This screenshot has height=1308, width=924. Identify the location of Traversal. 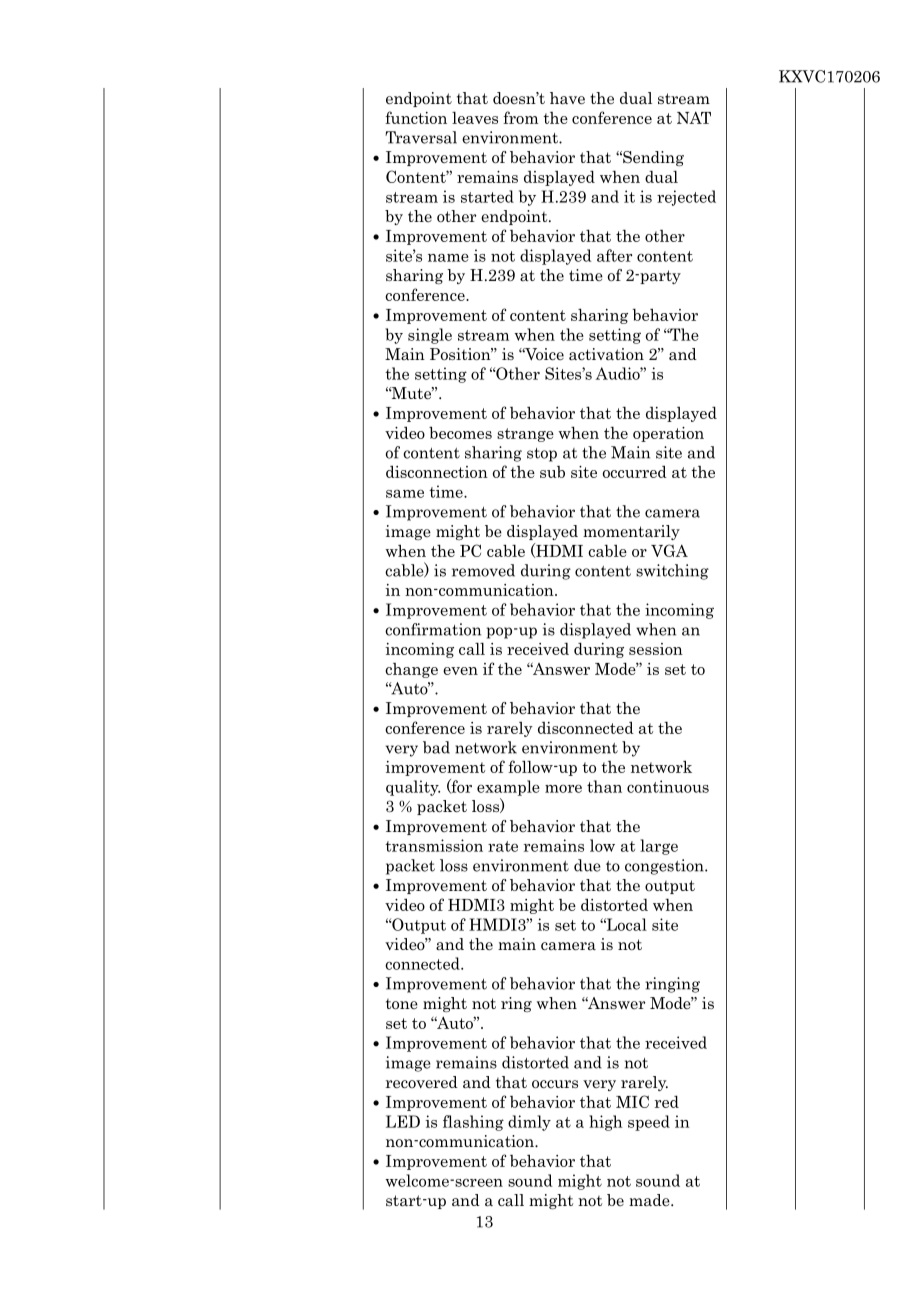
(421, 137).
